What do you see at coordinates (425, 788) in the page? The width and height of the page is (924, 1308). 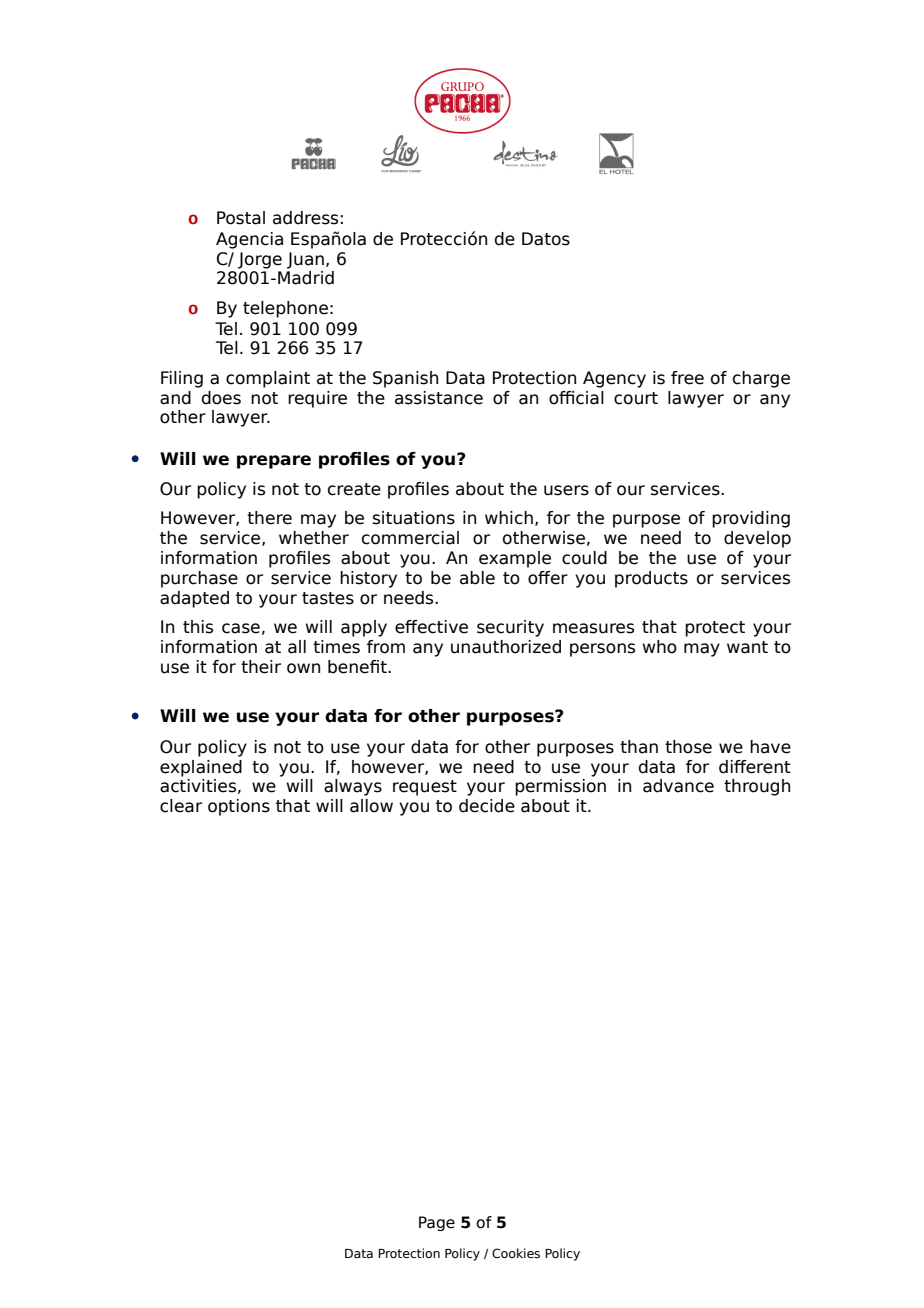 I see `request` at bounding box center [425, 788].
